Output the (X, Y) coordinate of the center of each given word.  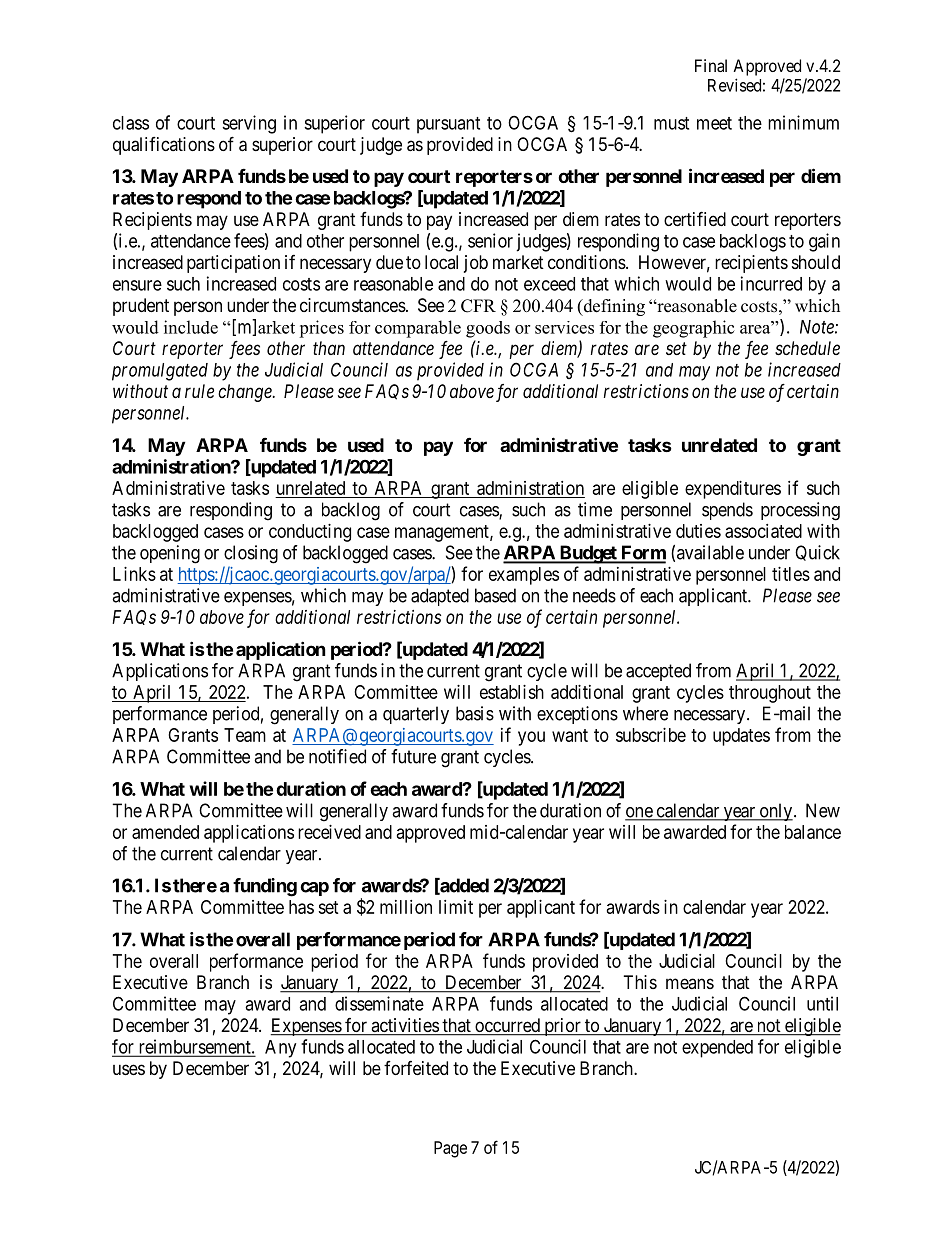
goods (488, 329)
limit (456, 907)
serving (249, 124)
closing (251, 554)
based (495, 595)
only (776, 812)
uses (129, 1069)
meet (714, 123)
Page (450, 1149)
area (756, 328)
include (191, 327)
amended (165, 832)
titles (791, 574)
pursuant (448, 125)
